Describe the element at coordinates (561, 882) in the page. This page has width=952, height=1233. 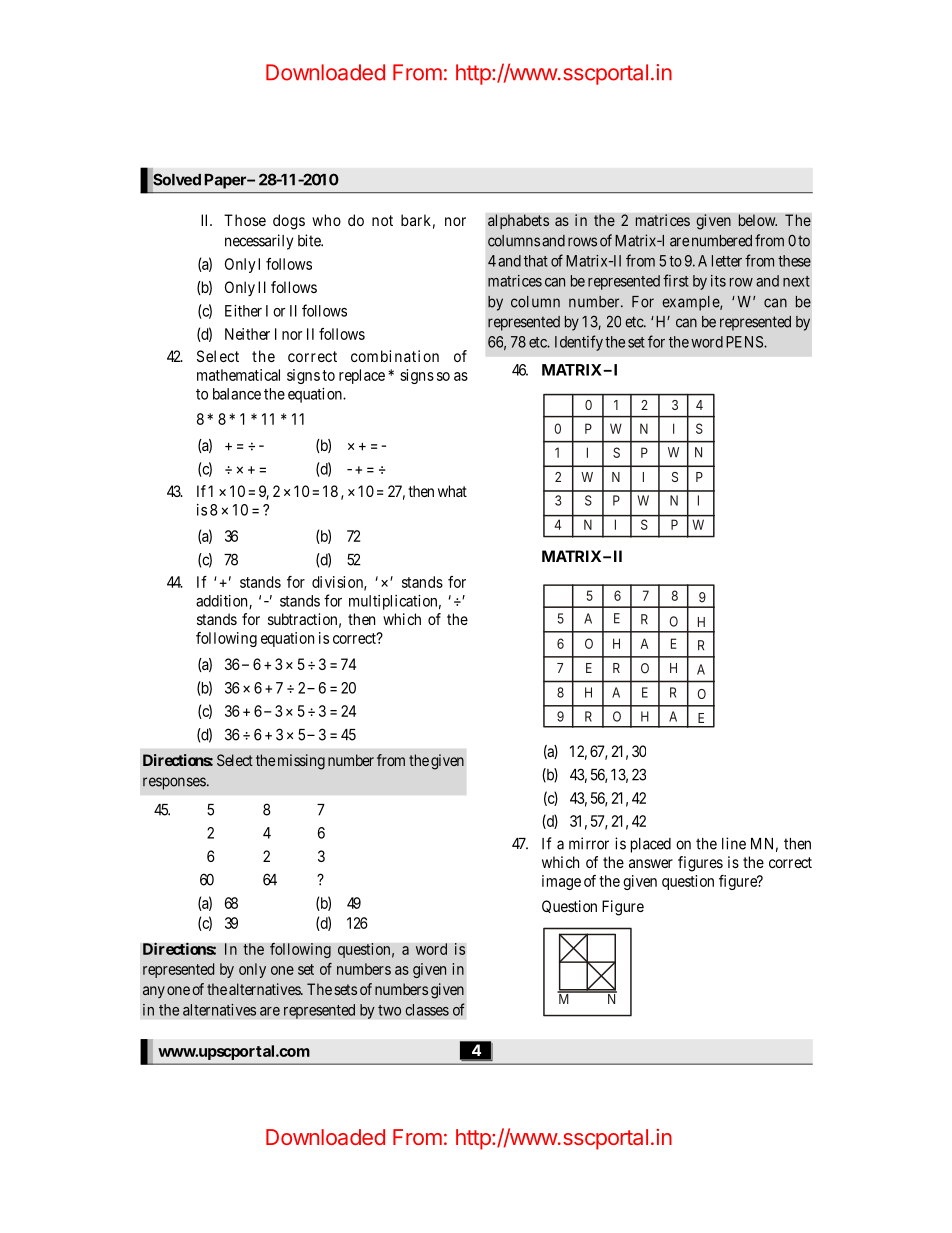
I see `image` at that location.
